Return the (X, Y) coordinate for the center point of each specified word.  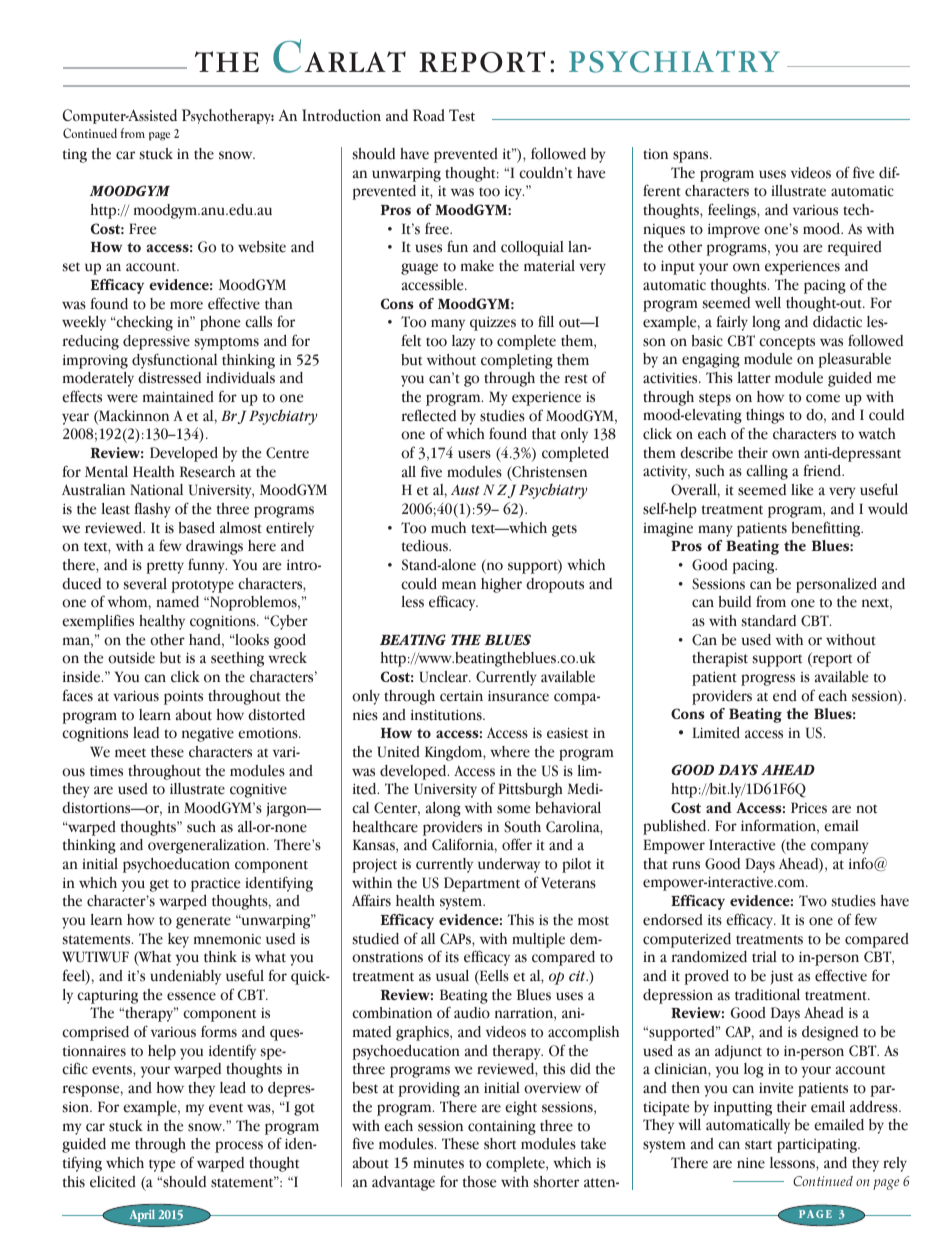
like (802, 490)
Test (462, 115)
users (474, 454)
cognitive (258, 790)
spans (692, 157)
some (513, 809)
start (758, 1145)
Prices (809, 808)
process (239, 1147)
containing (502, 1127)
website (262, 247)
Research (207, 472)
